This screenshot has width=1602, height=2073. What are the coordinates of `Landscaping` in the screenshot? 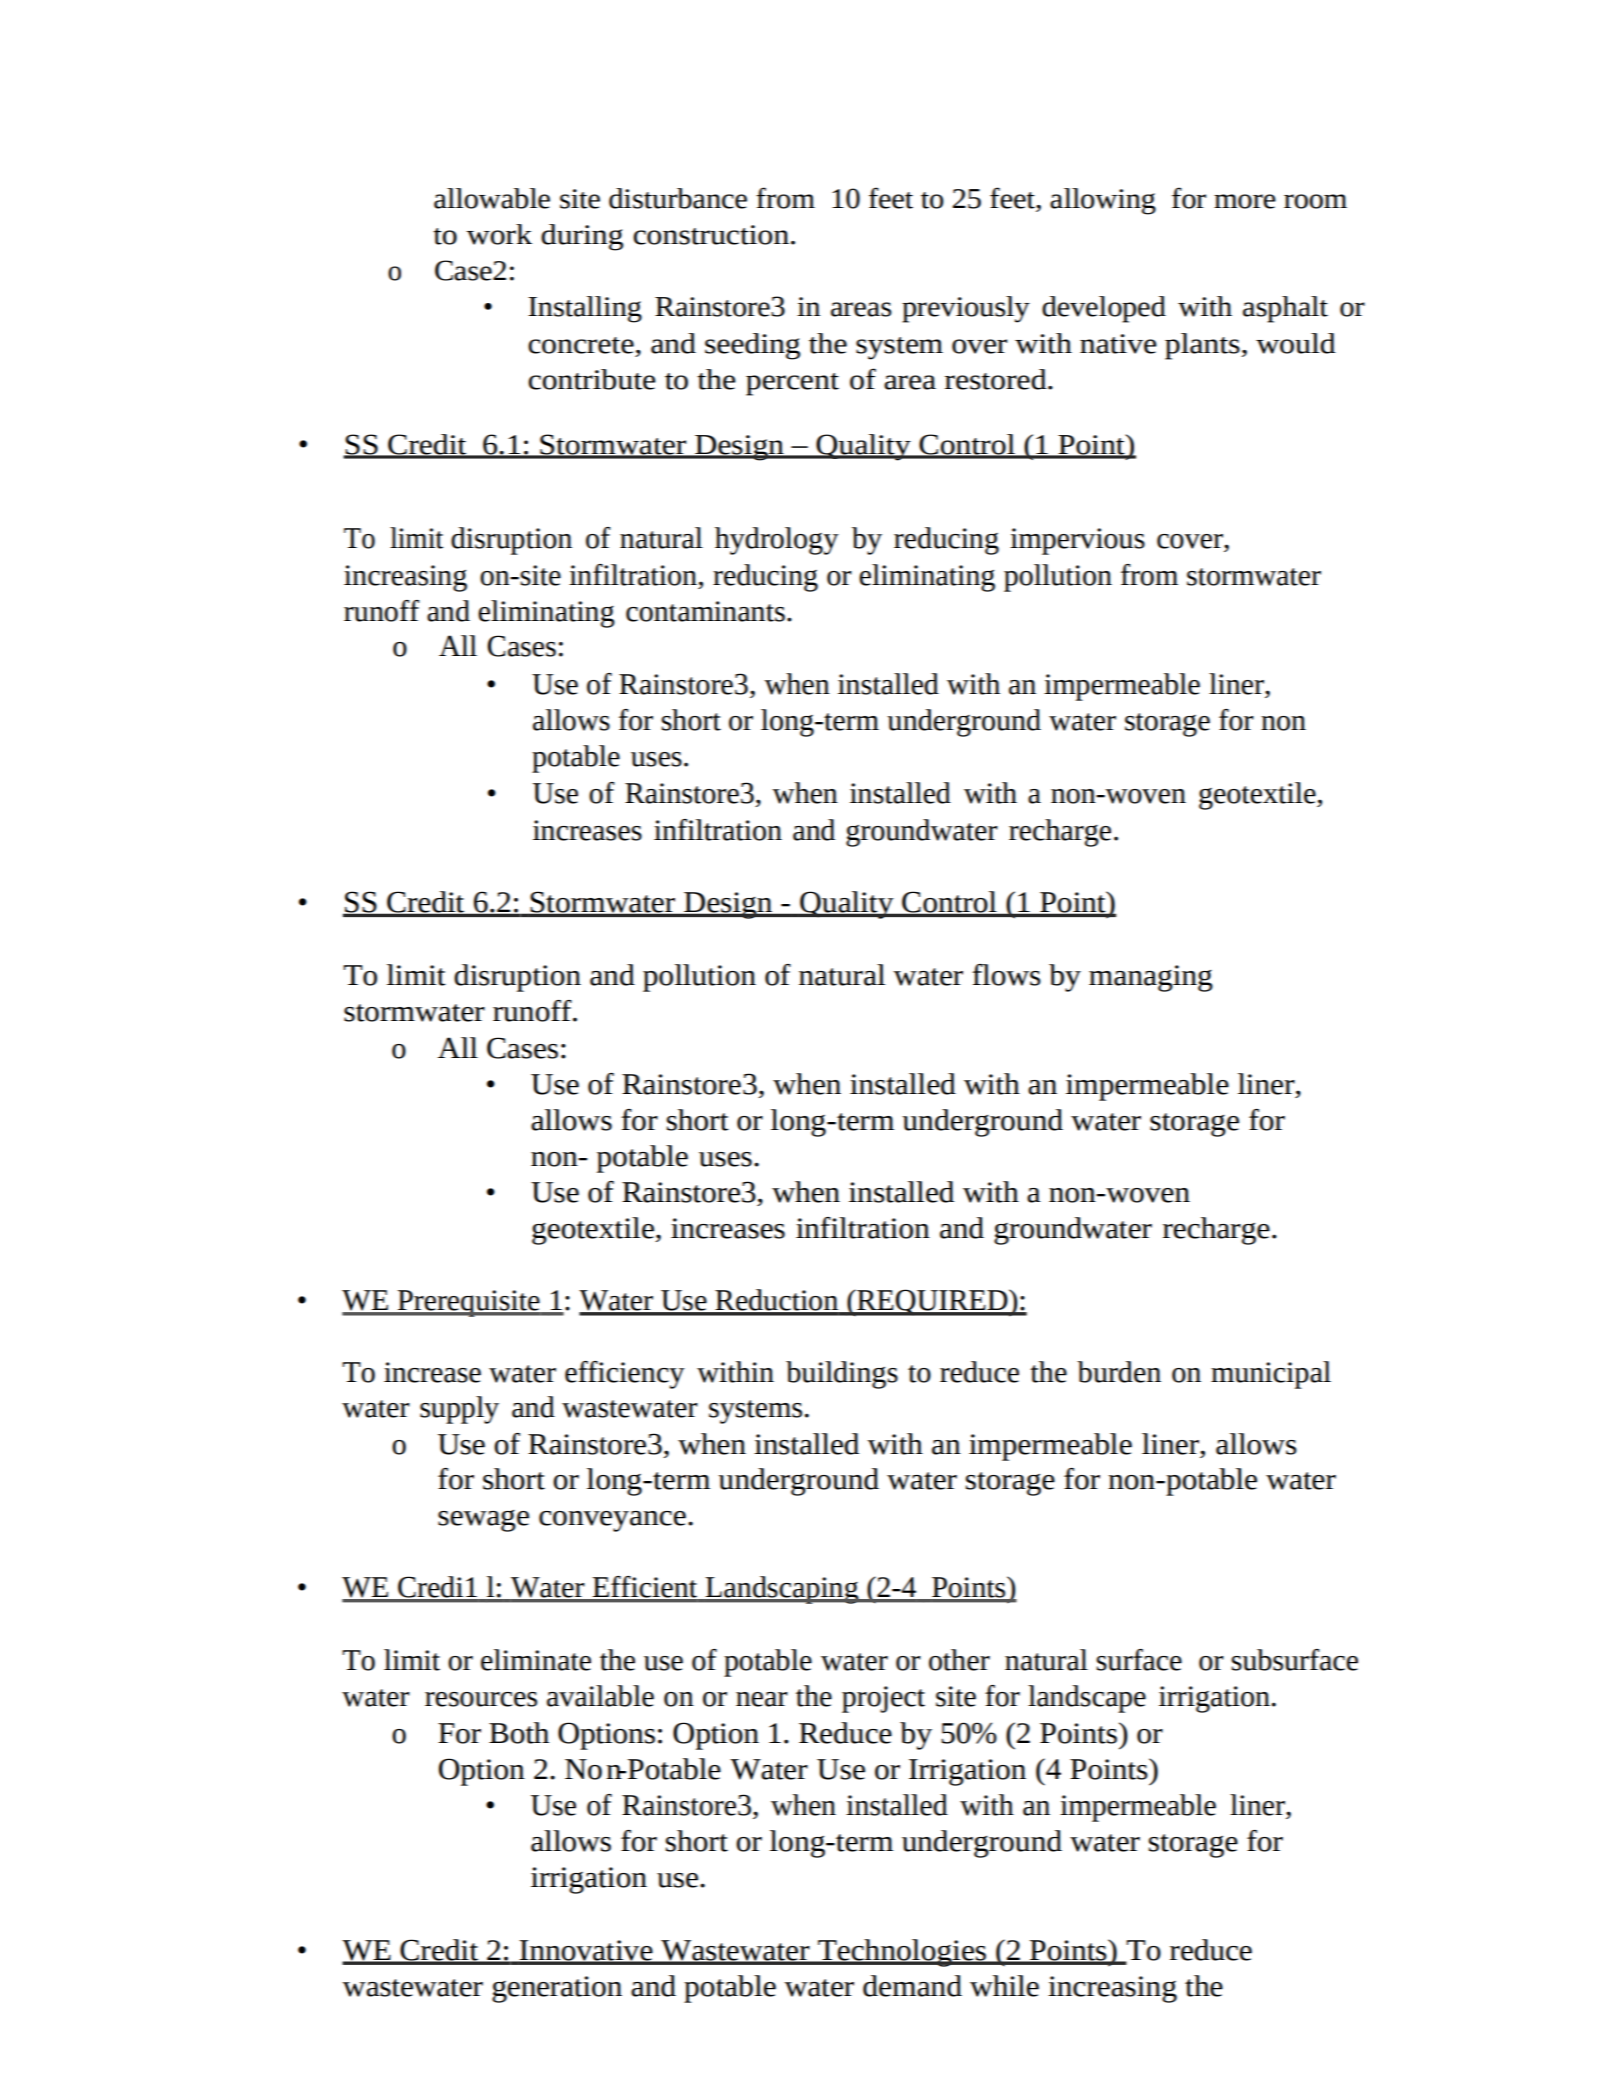 It's located at (782, 1590).
